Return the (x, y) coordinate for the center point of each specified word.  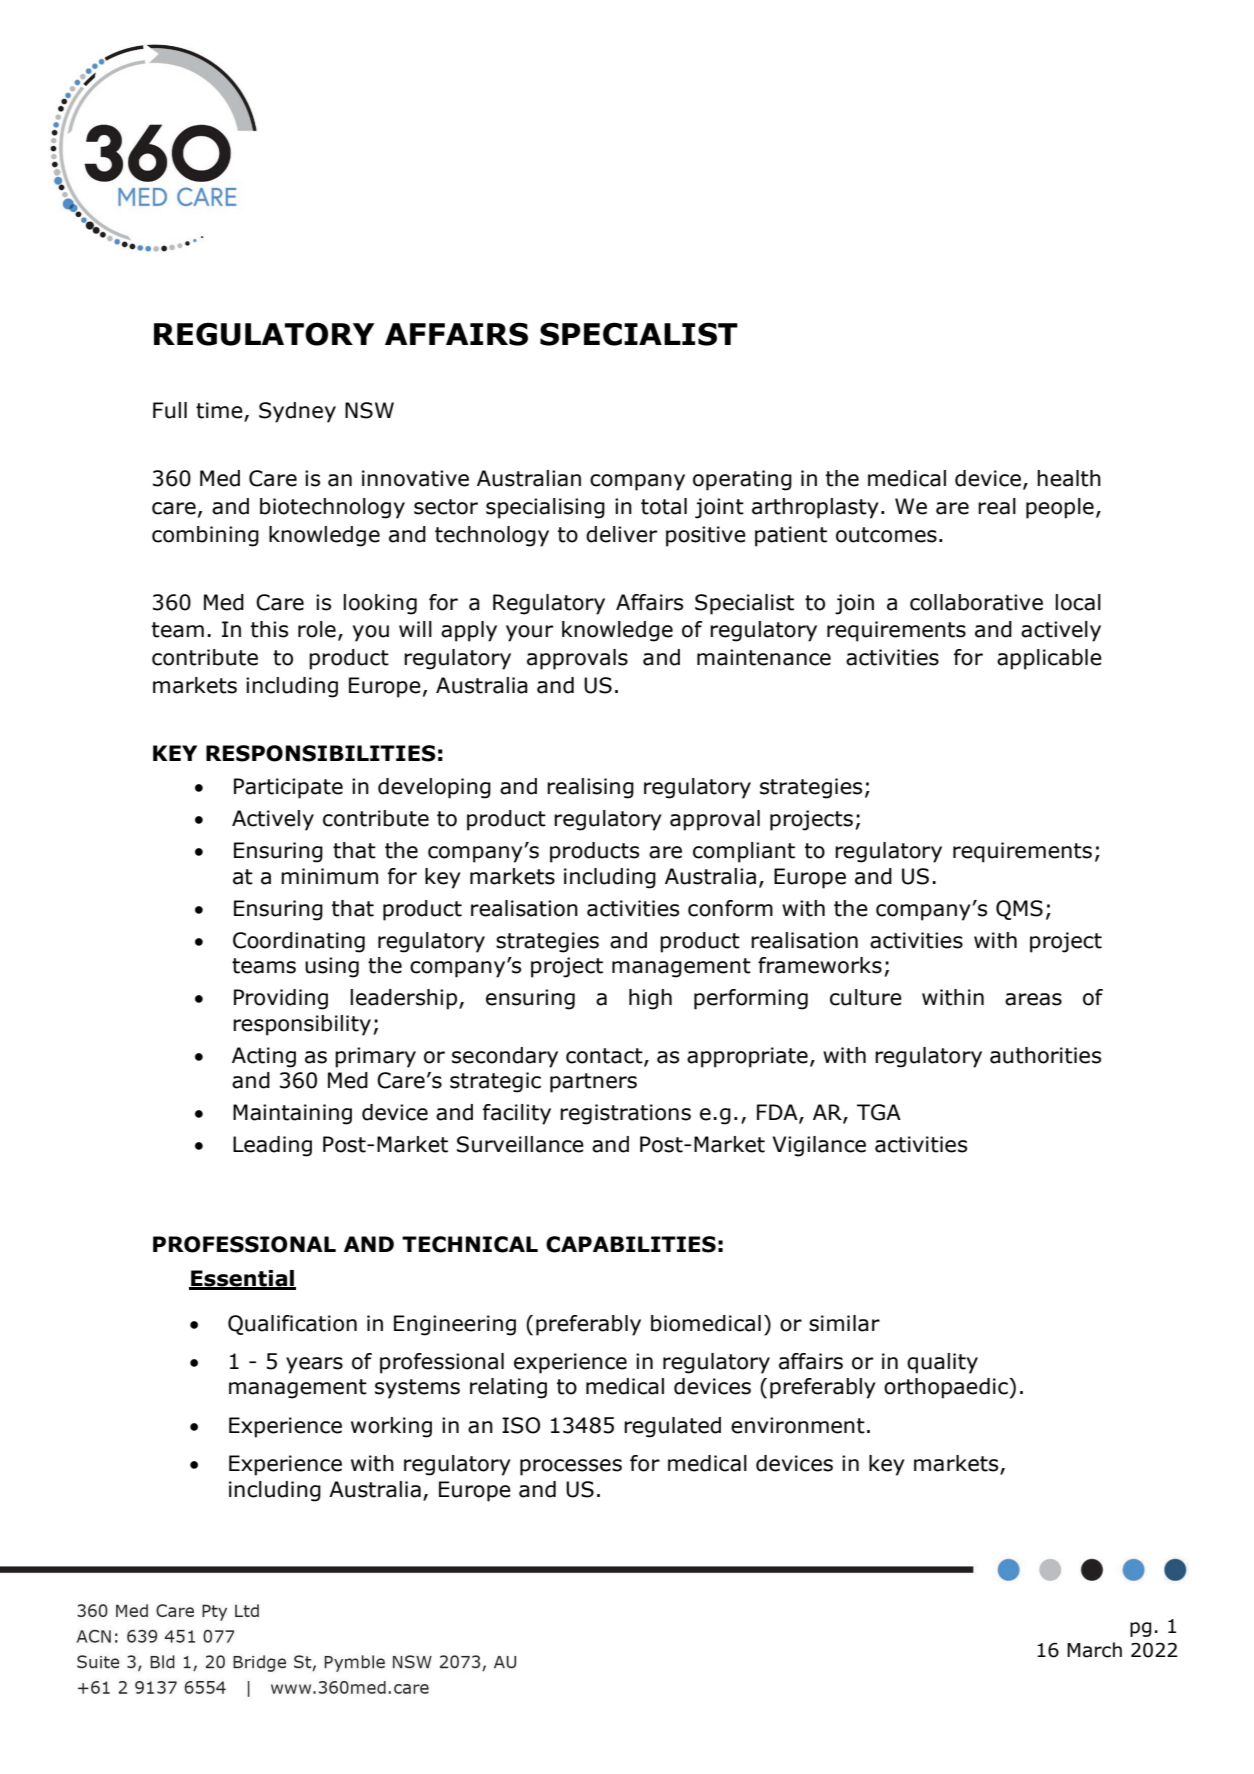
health (1069, 478)
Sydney (297, 412)
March (1094, 1650)
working (391, 1427)
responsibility (302, 1025)
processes (571, 1467)
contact (605, 1057)
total (664, 506)
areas (1033, 999)
